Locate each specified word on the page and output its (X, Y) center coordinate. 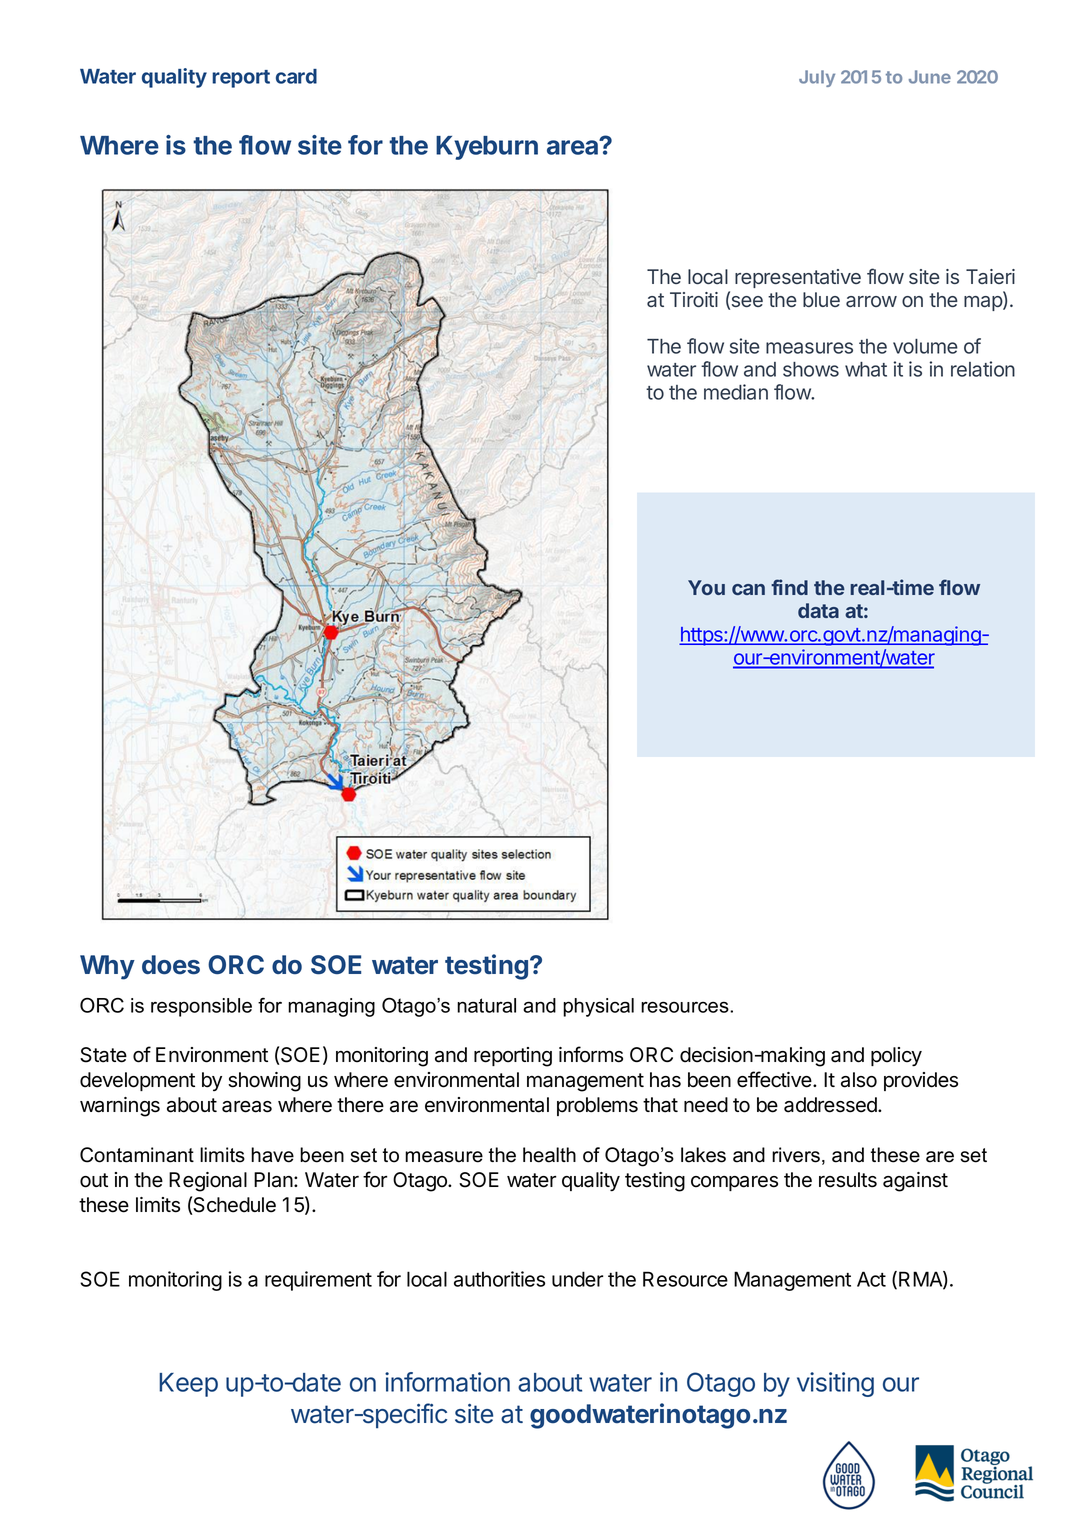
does (171, 965)
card (296, 76)
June (930, 77)
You (706, 587)
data (818, 610)
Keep (188, 1385)
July (817, 78)
